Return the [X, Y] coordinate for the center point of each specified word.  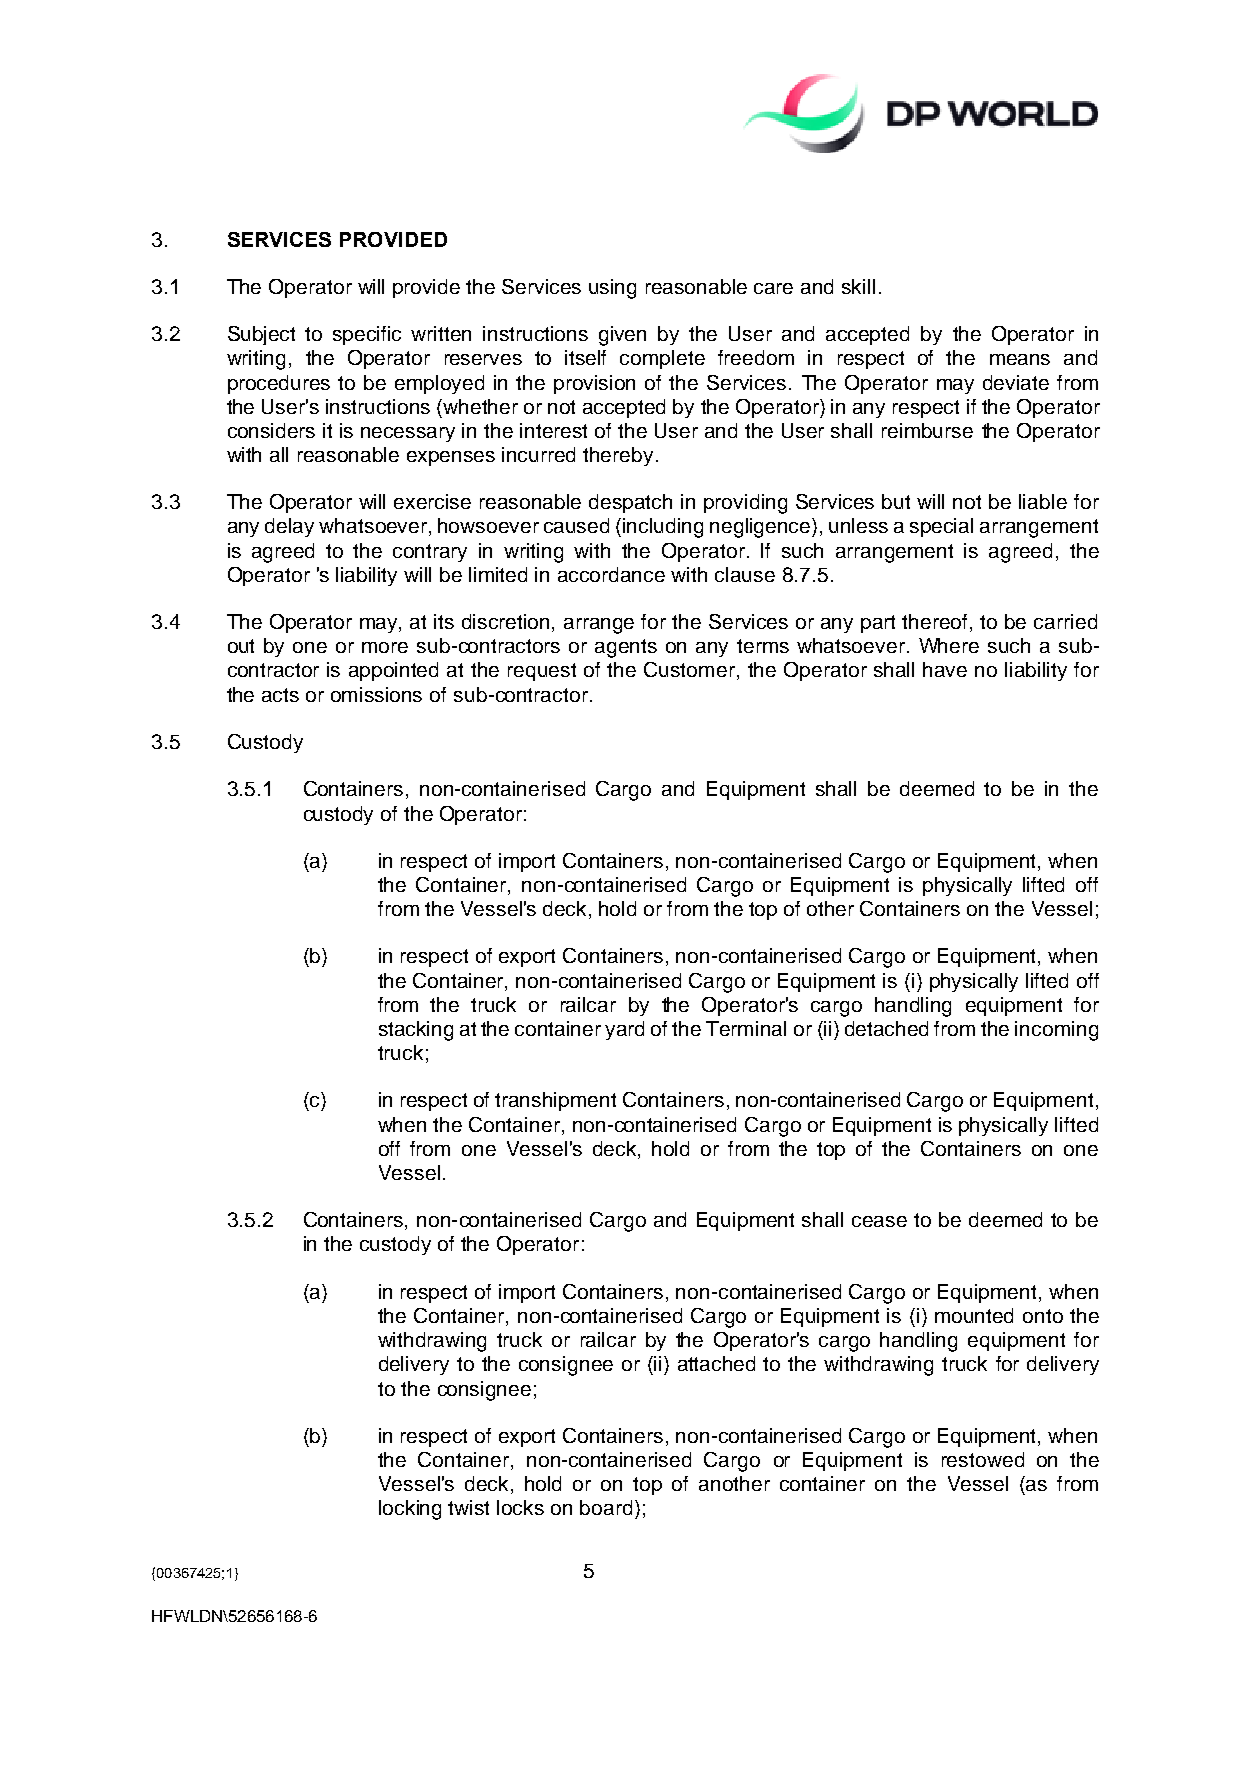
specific [367, 335]
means [1020, 359]
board [606, 1507]
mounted [974, 1315]
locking [410, 1510]
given [622, 336]
